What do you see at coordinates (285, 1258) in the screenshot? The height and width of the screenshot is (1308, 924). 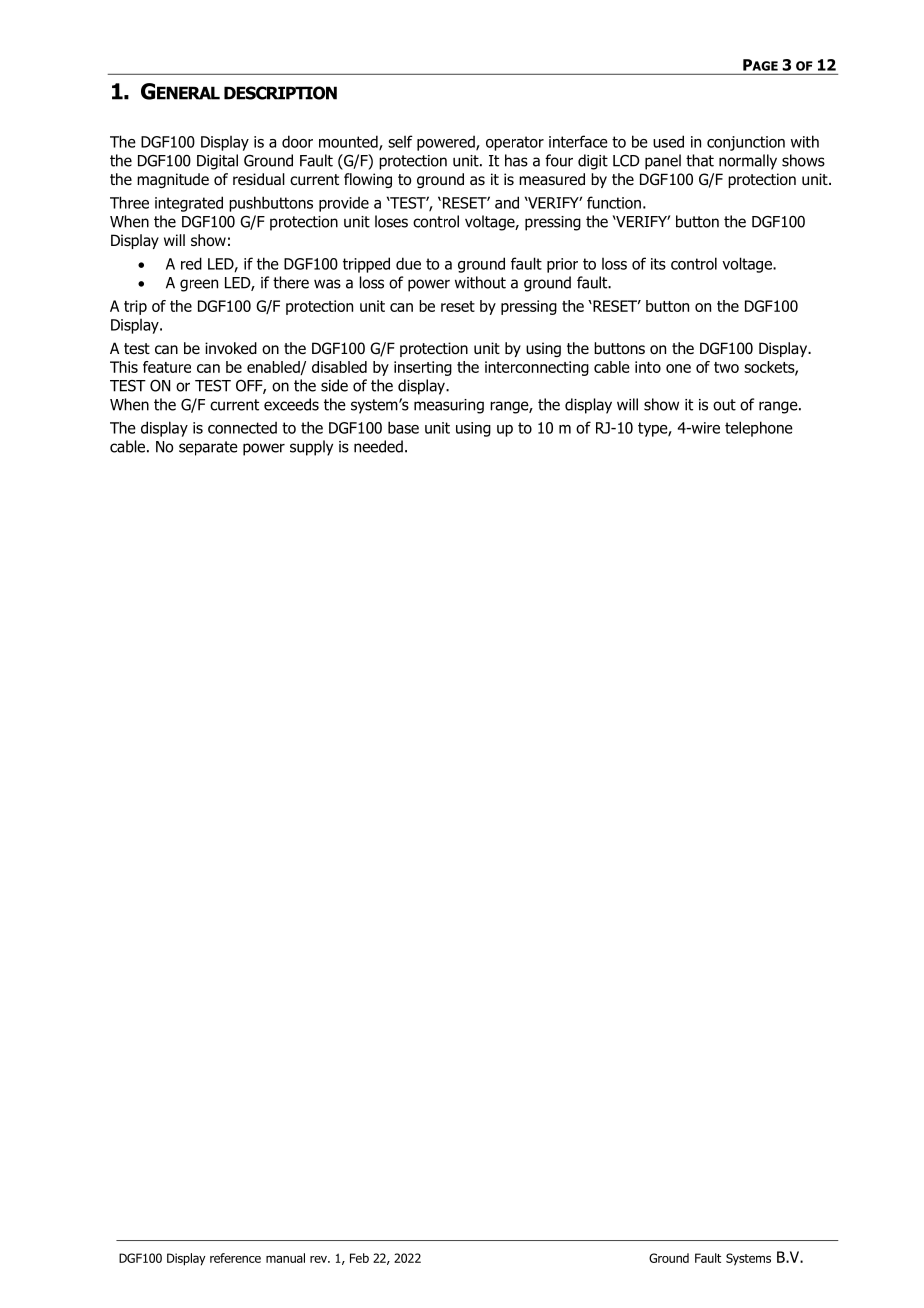 I see `manual` at bounding box center [285, 1258].
